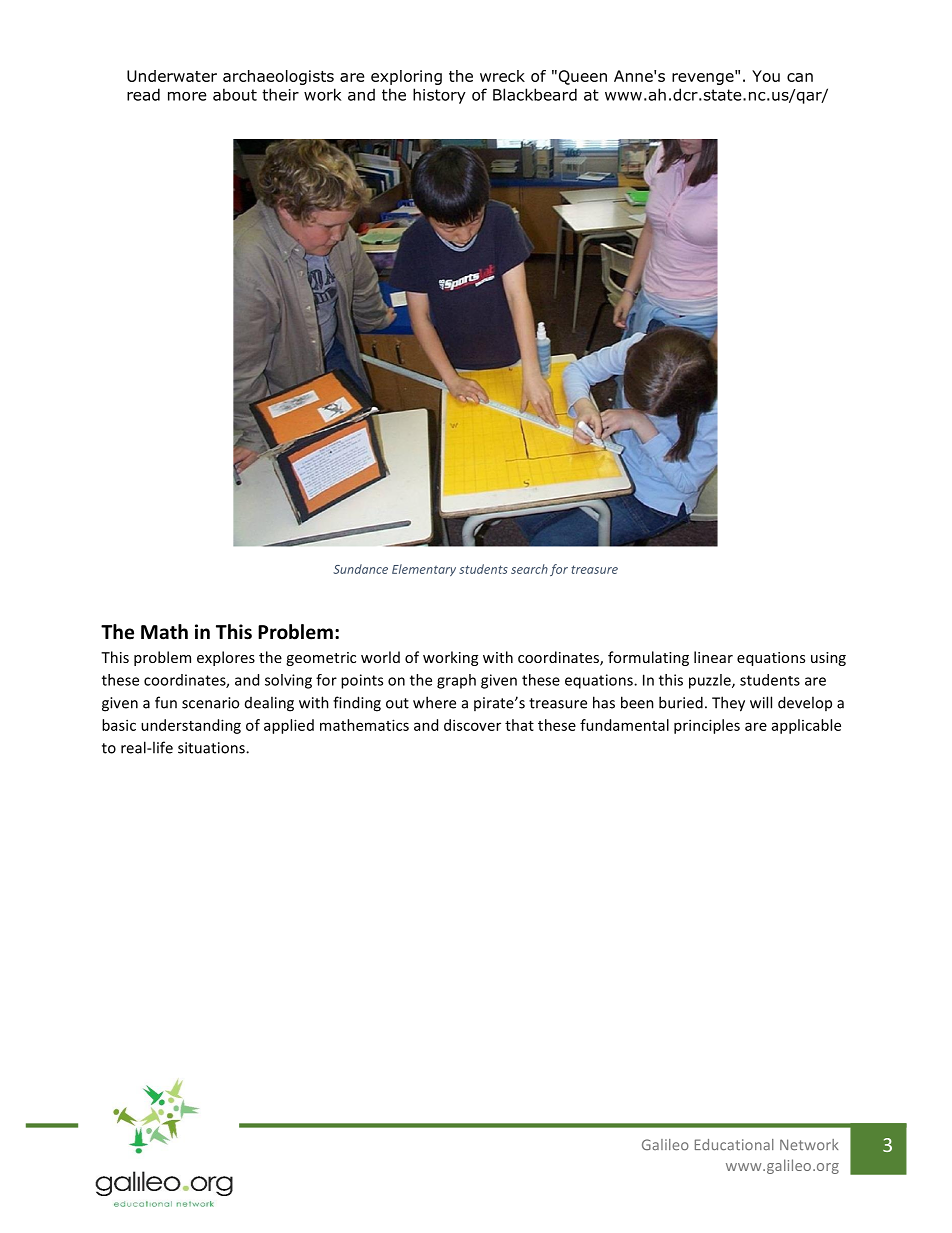  I want to click on more, so click(187, 96).
